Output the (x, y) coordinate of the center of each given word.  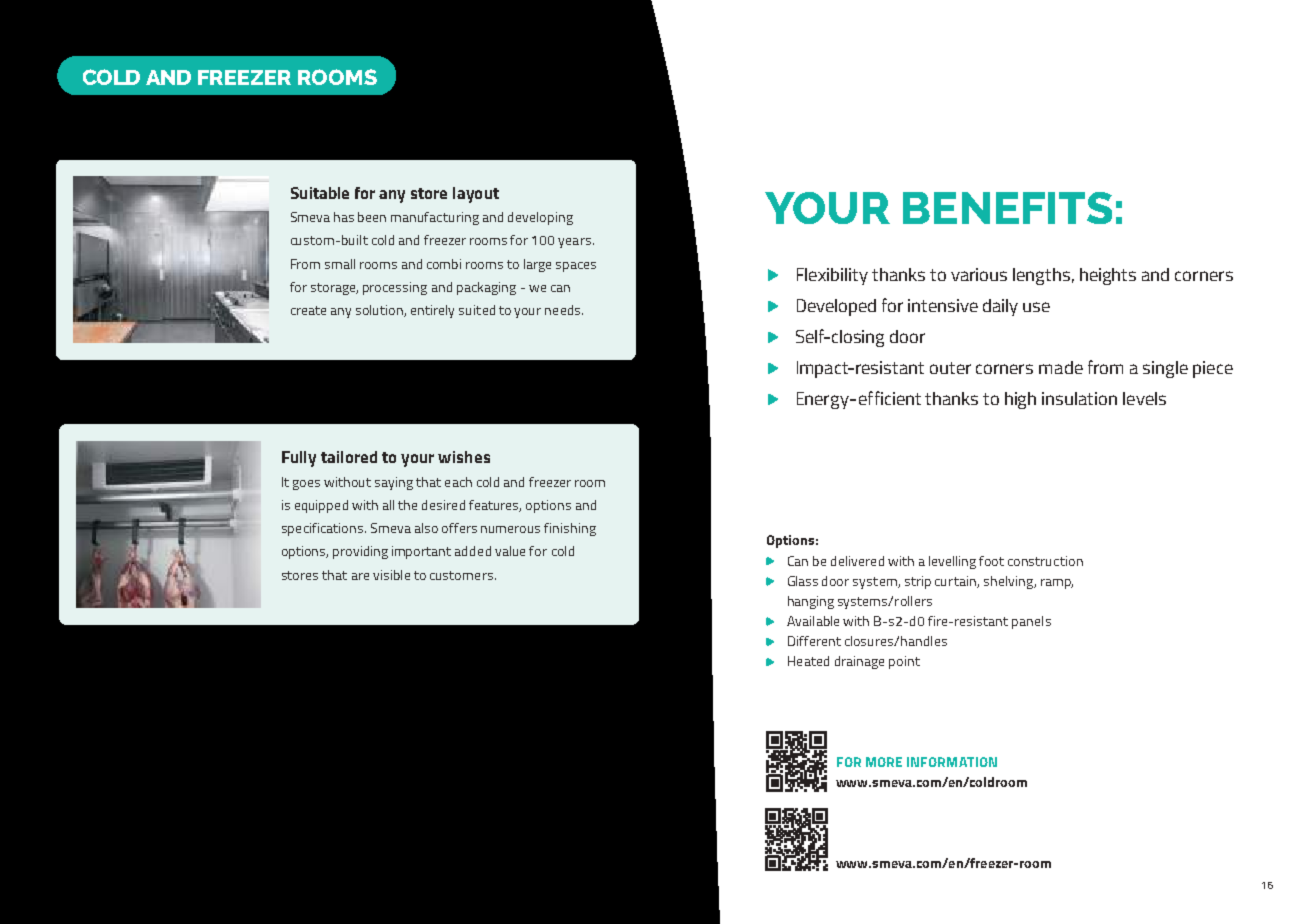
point (904, 662)
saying (394, 483)
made (1061, 367)
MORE (884, 762)
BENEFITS (1007, 208)
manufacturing (435, 218)
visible (391, 575)
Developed (836, 307)
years (574, 243)
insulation (1079, 398)
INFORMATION (952, 762)
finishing (570, 529)
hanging (811, 602)
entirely (432, 311)
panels (1031, 622)
